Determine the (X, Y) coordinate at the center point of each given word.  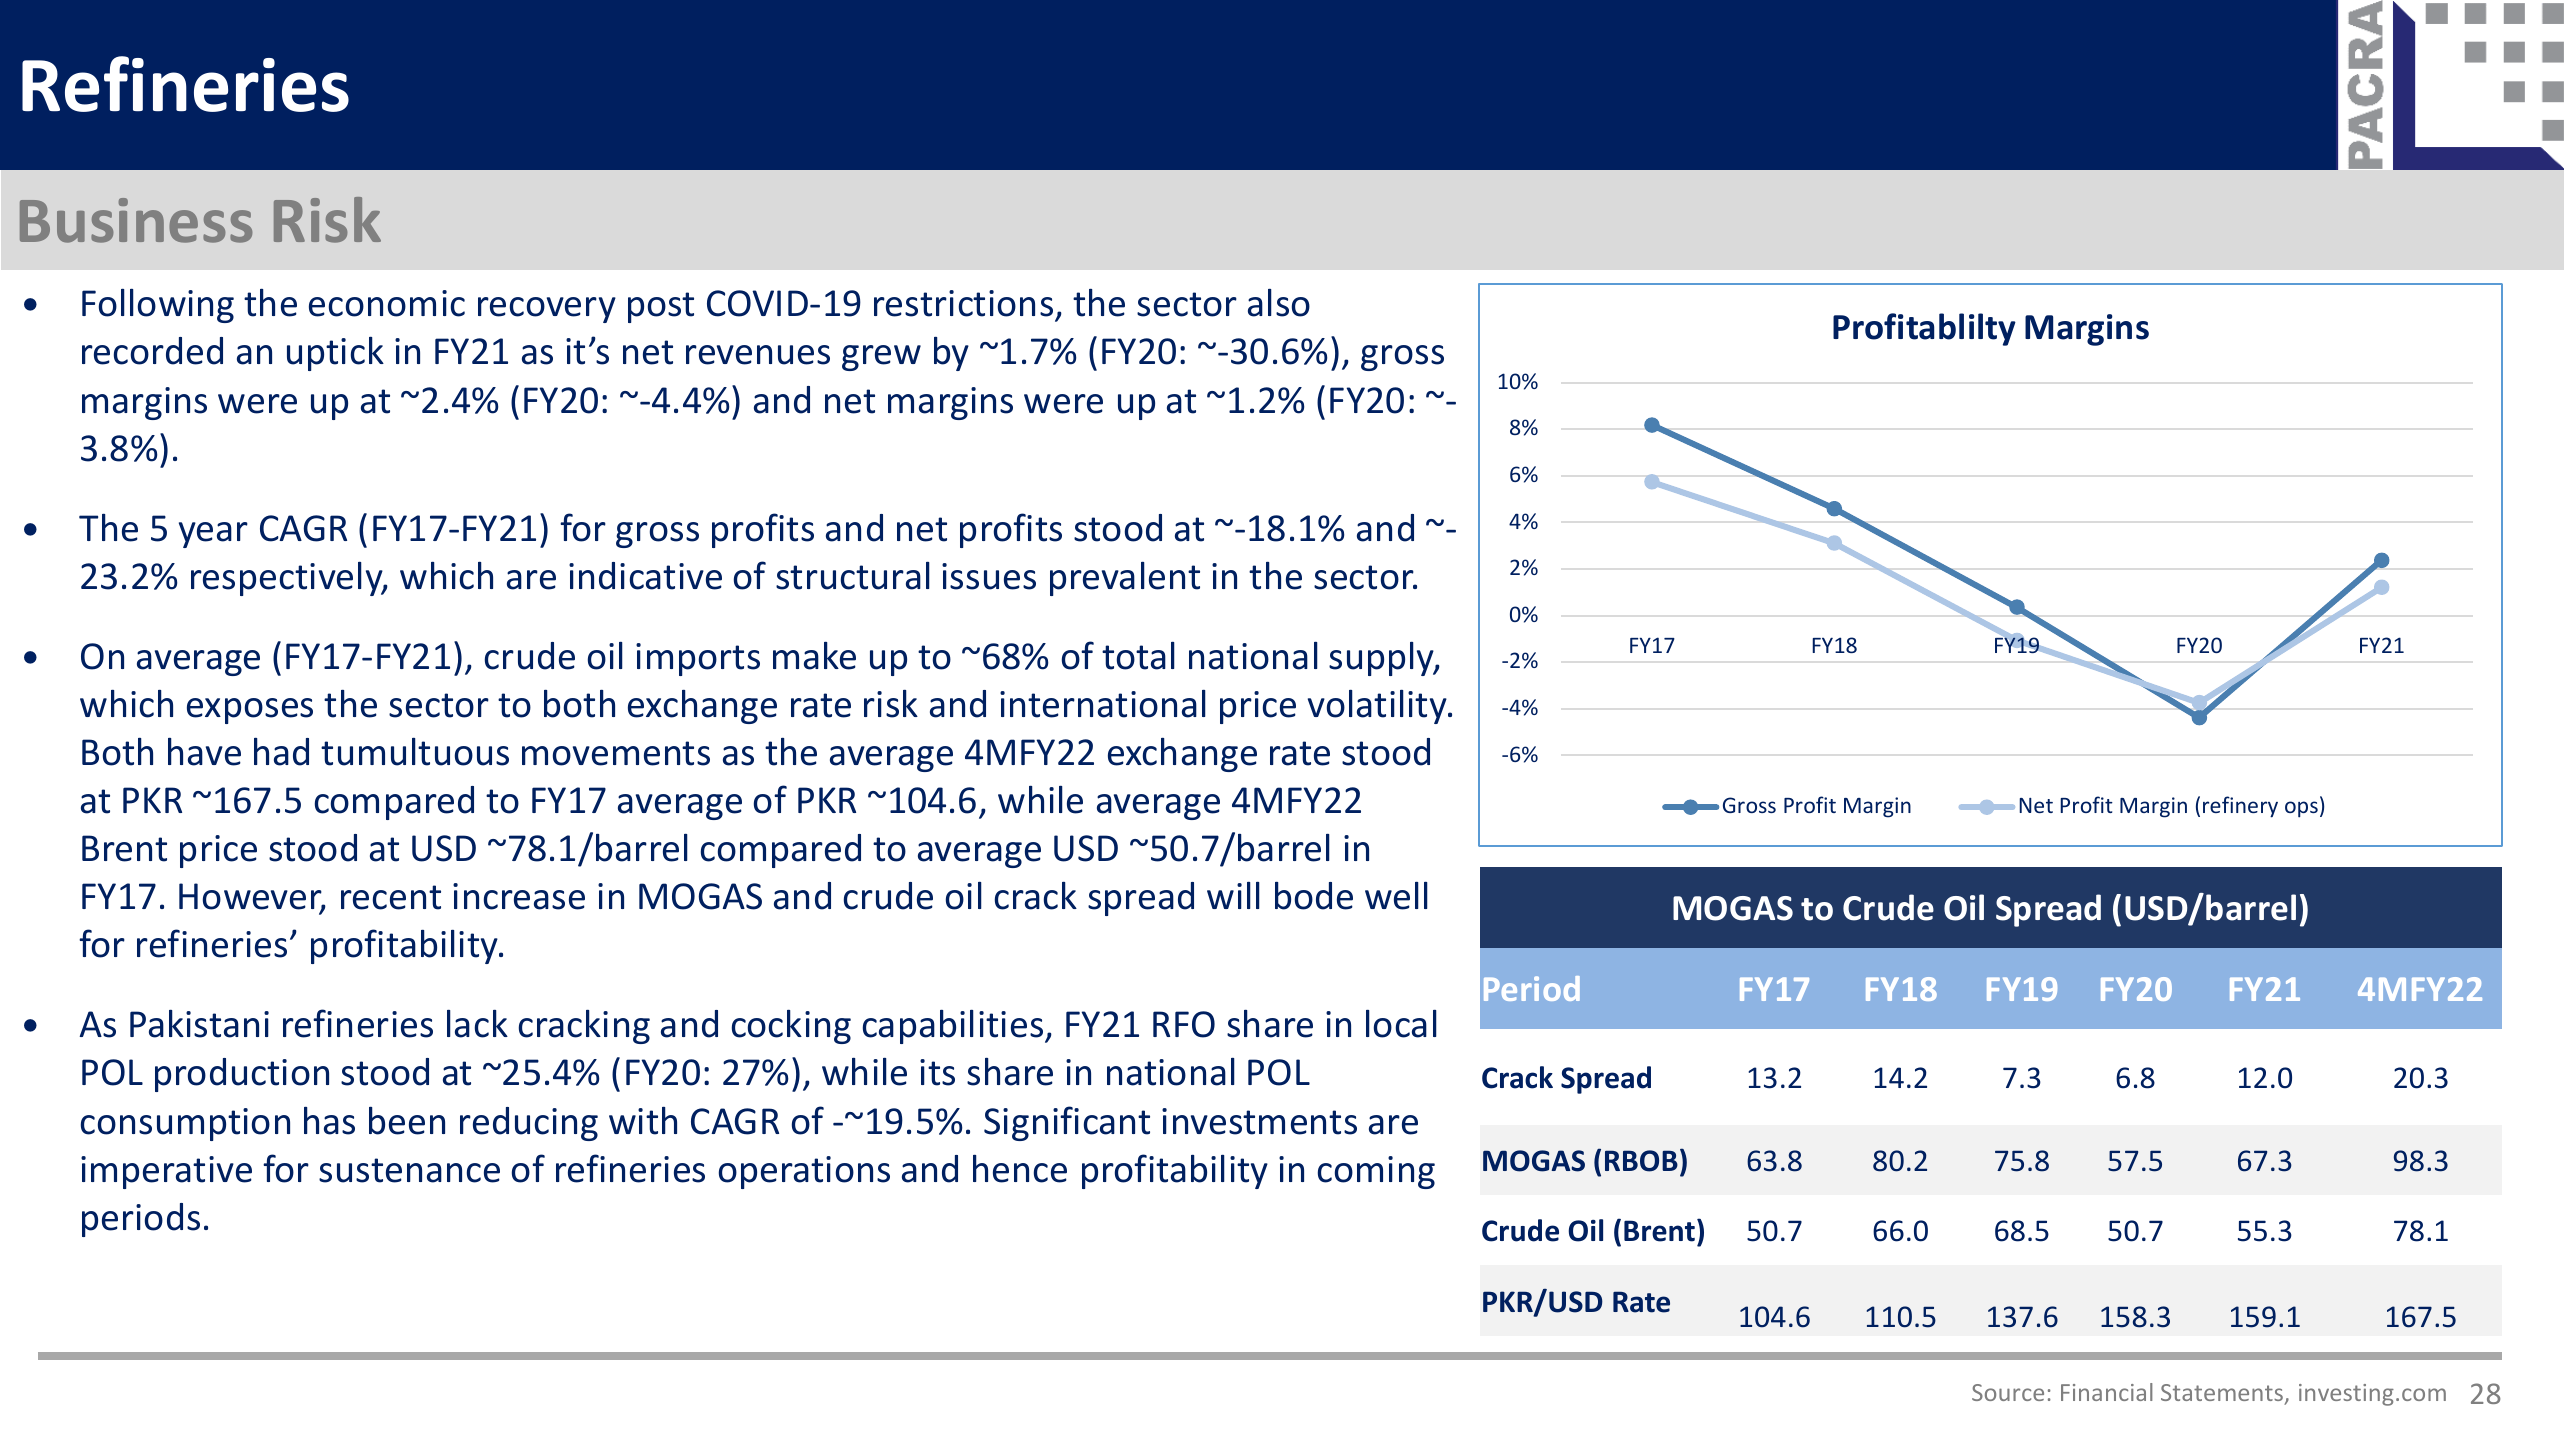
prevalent (1125, 579)
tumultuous (415, 752)
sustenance (409, 1170)
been (407, 1121)
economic (387, 303)
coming (1376, 1172)
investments (1259, 1121)
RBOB (1641, 1161)
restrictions (965, 305)
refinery (2240, 807)
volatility (1378, 707)
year (213, 535)
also (1279, 303)
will (1233, 895)
